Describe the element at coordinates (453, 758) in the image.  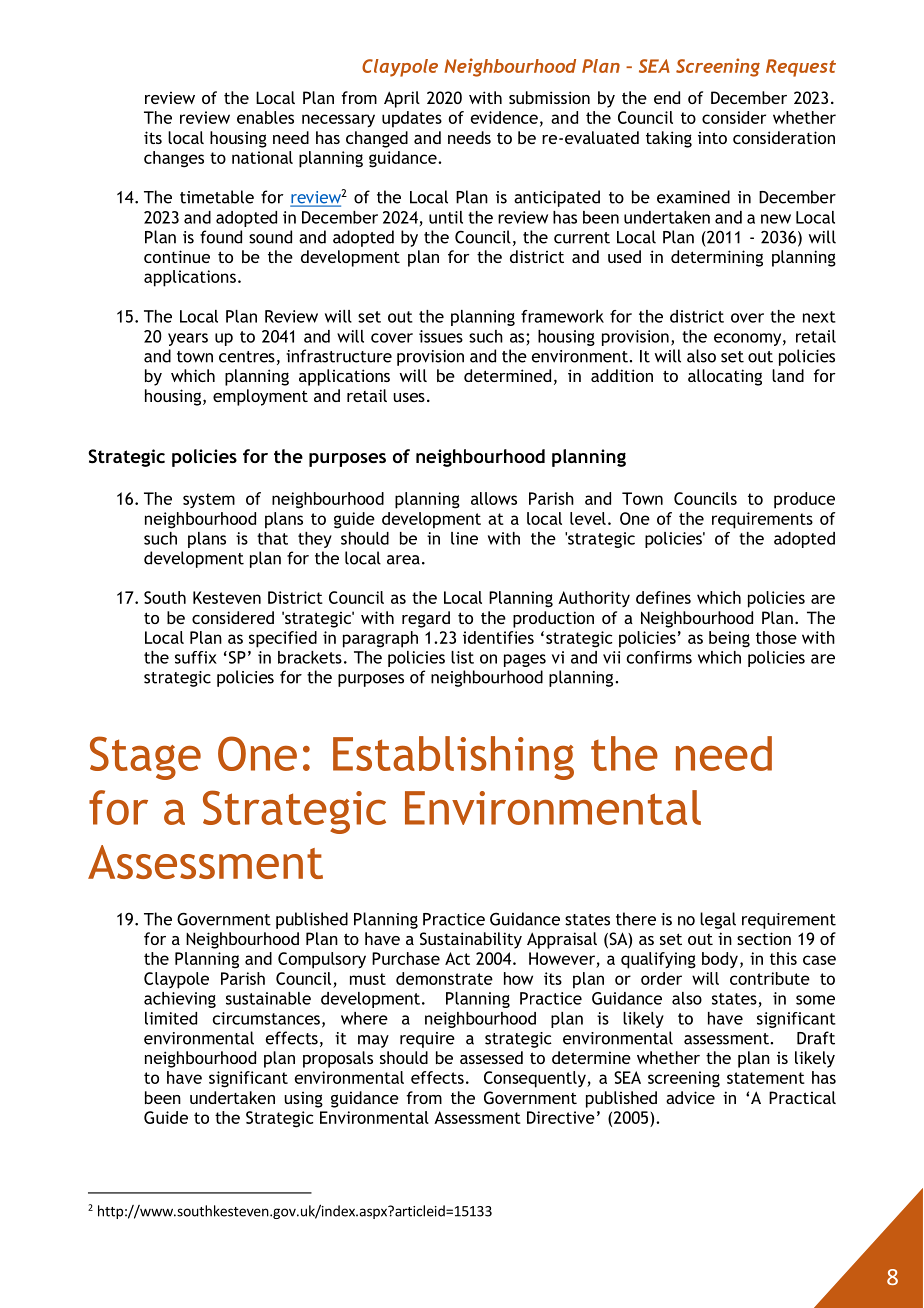
I see `Establishing` at that location.
